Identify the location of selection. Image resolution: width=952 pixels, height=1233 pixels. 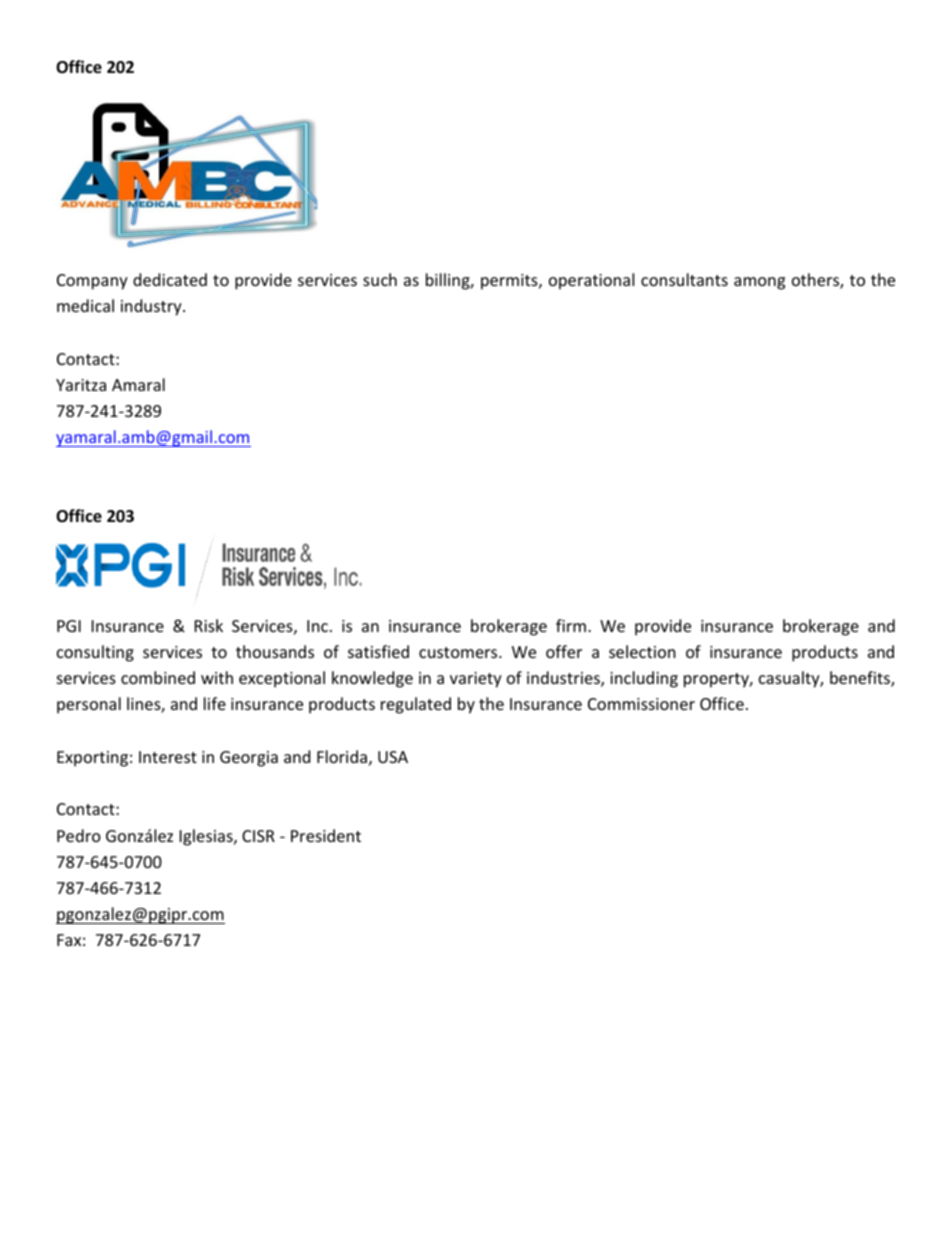
(642, 651).
